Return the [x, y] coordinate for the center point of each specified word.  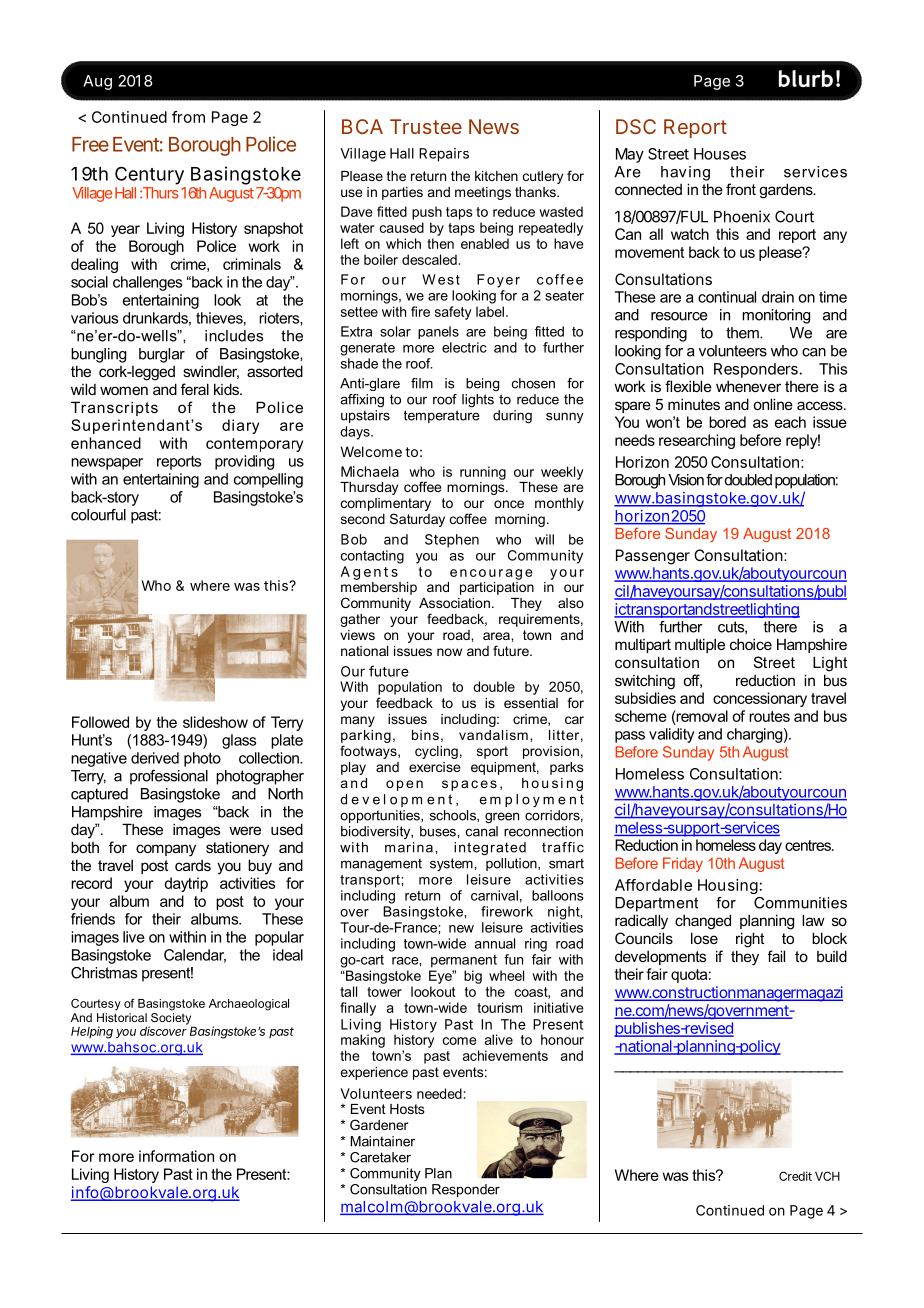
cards [193, 865]
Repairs [444, 155]
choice [751, 644]
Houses [720, 154]
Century [149, 175]
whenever [748, 386]
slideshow [215, 722]
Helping [92, 1032]
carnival [494, 895]
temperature [442, 416]
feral [195, 389]
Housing [728, 886]
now [449, 652]
